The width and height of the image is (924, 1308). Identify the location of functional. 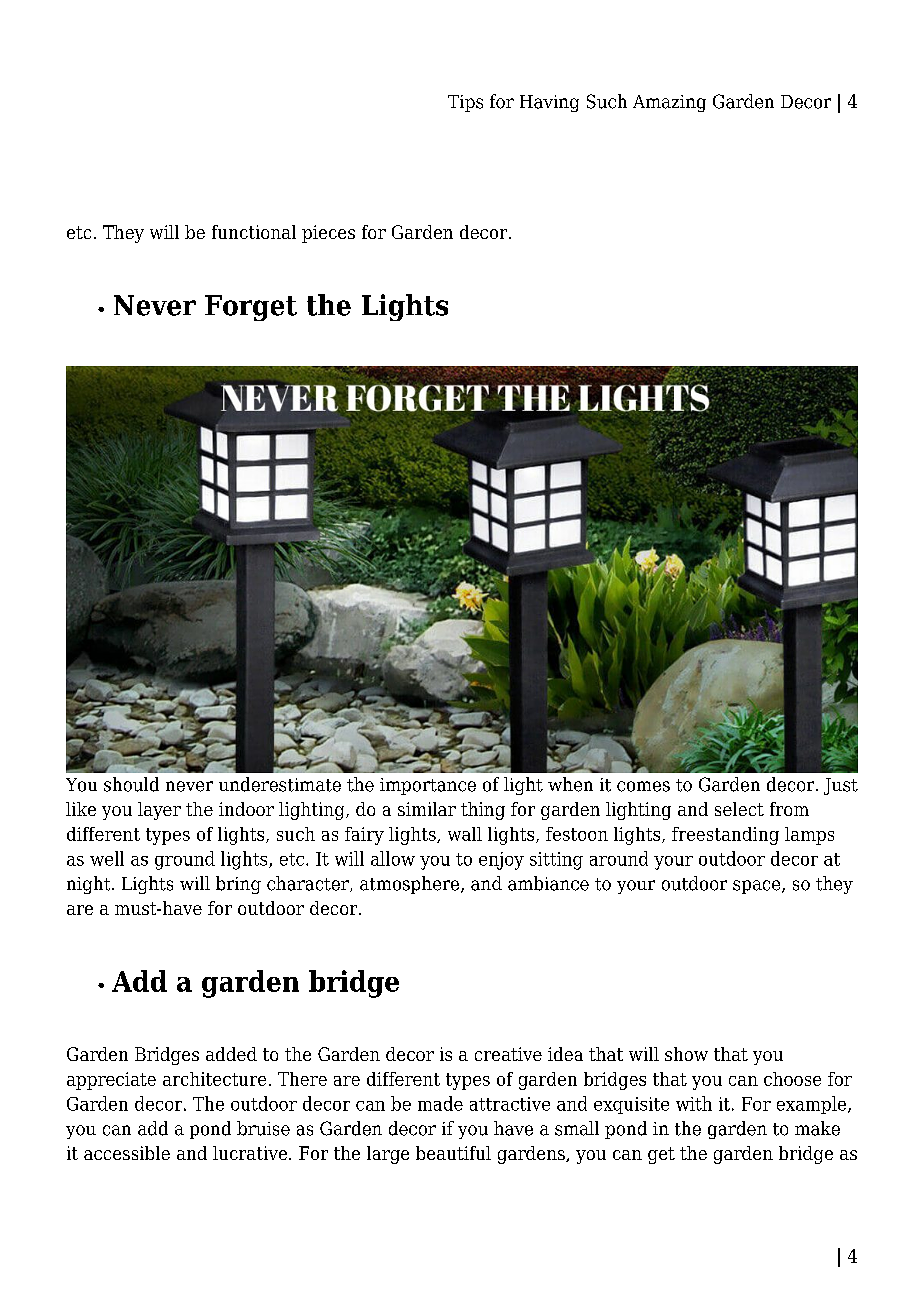
(254, 232).
